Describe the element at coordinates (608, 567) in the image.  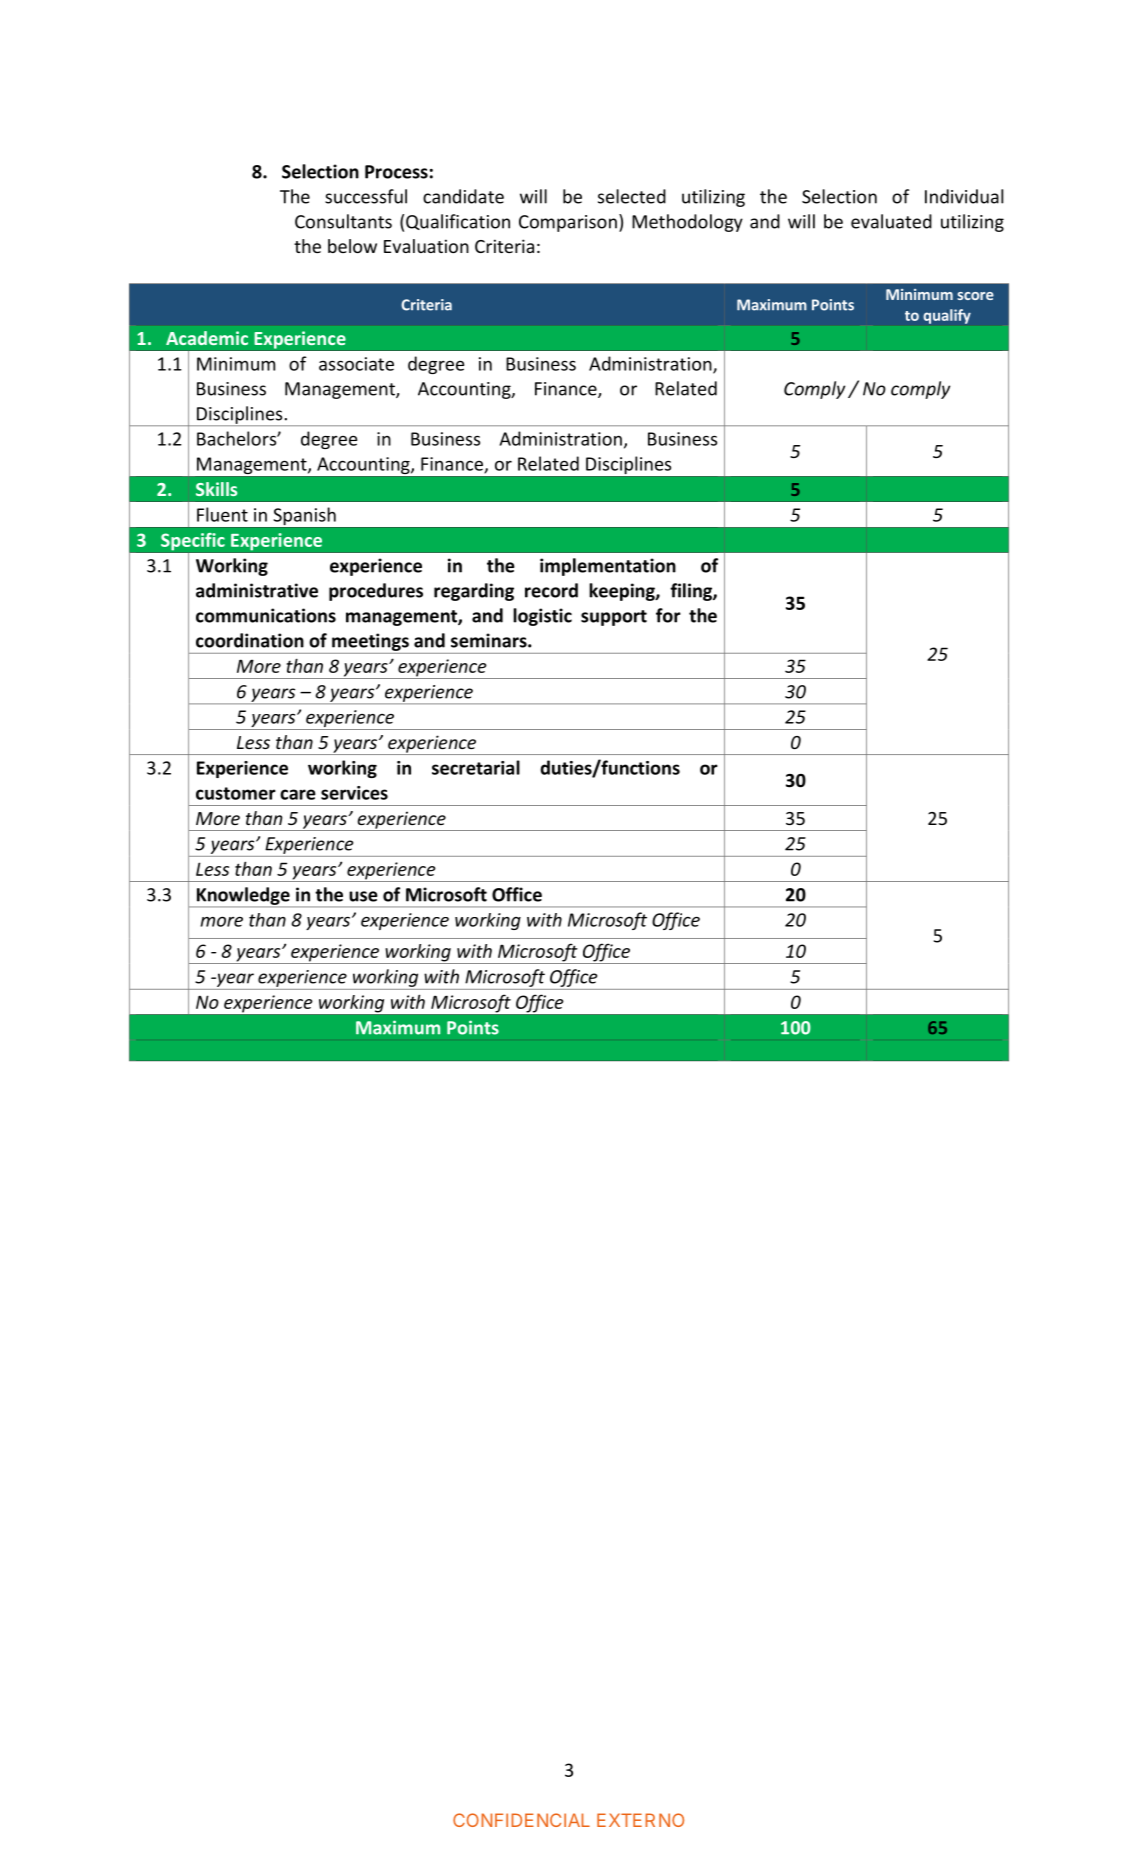
I see `implementation` at that location.
